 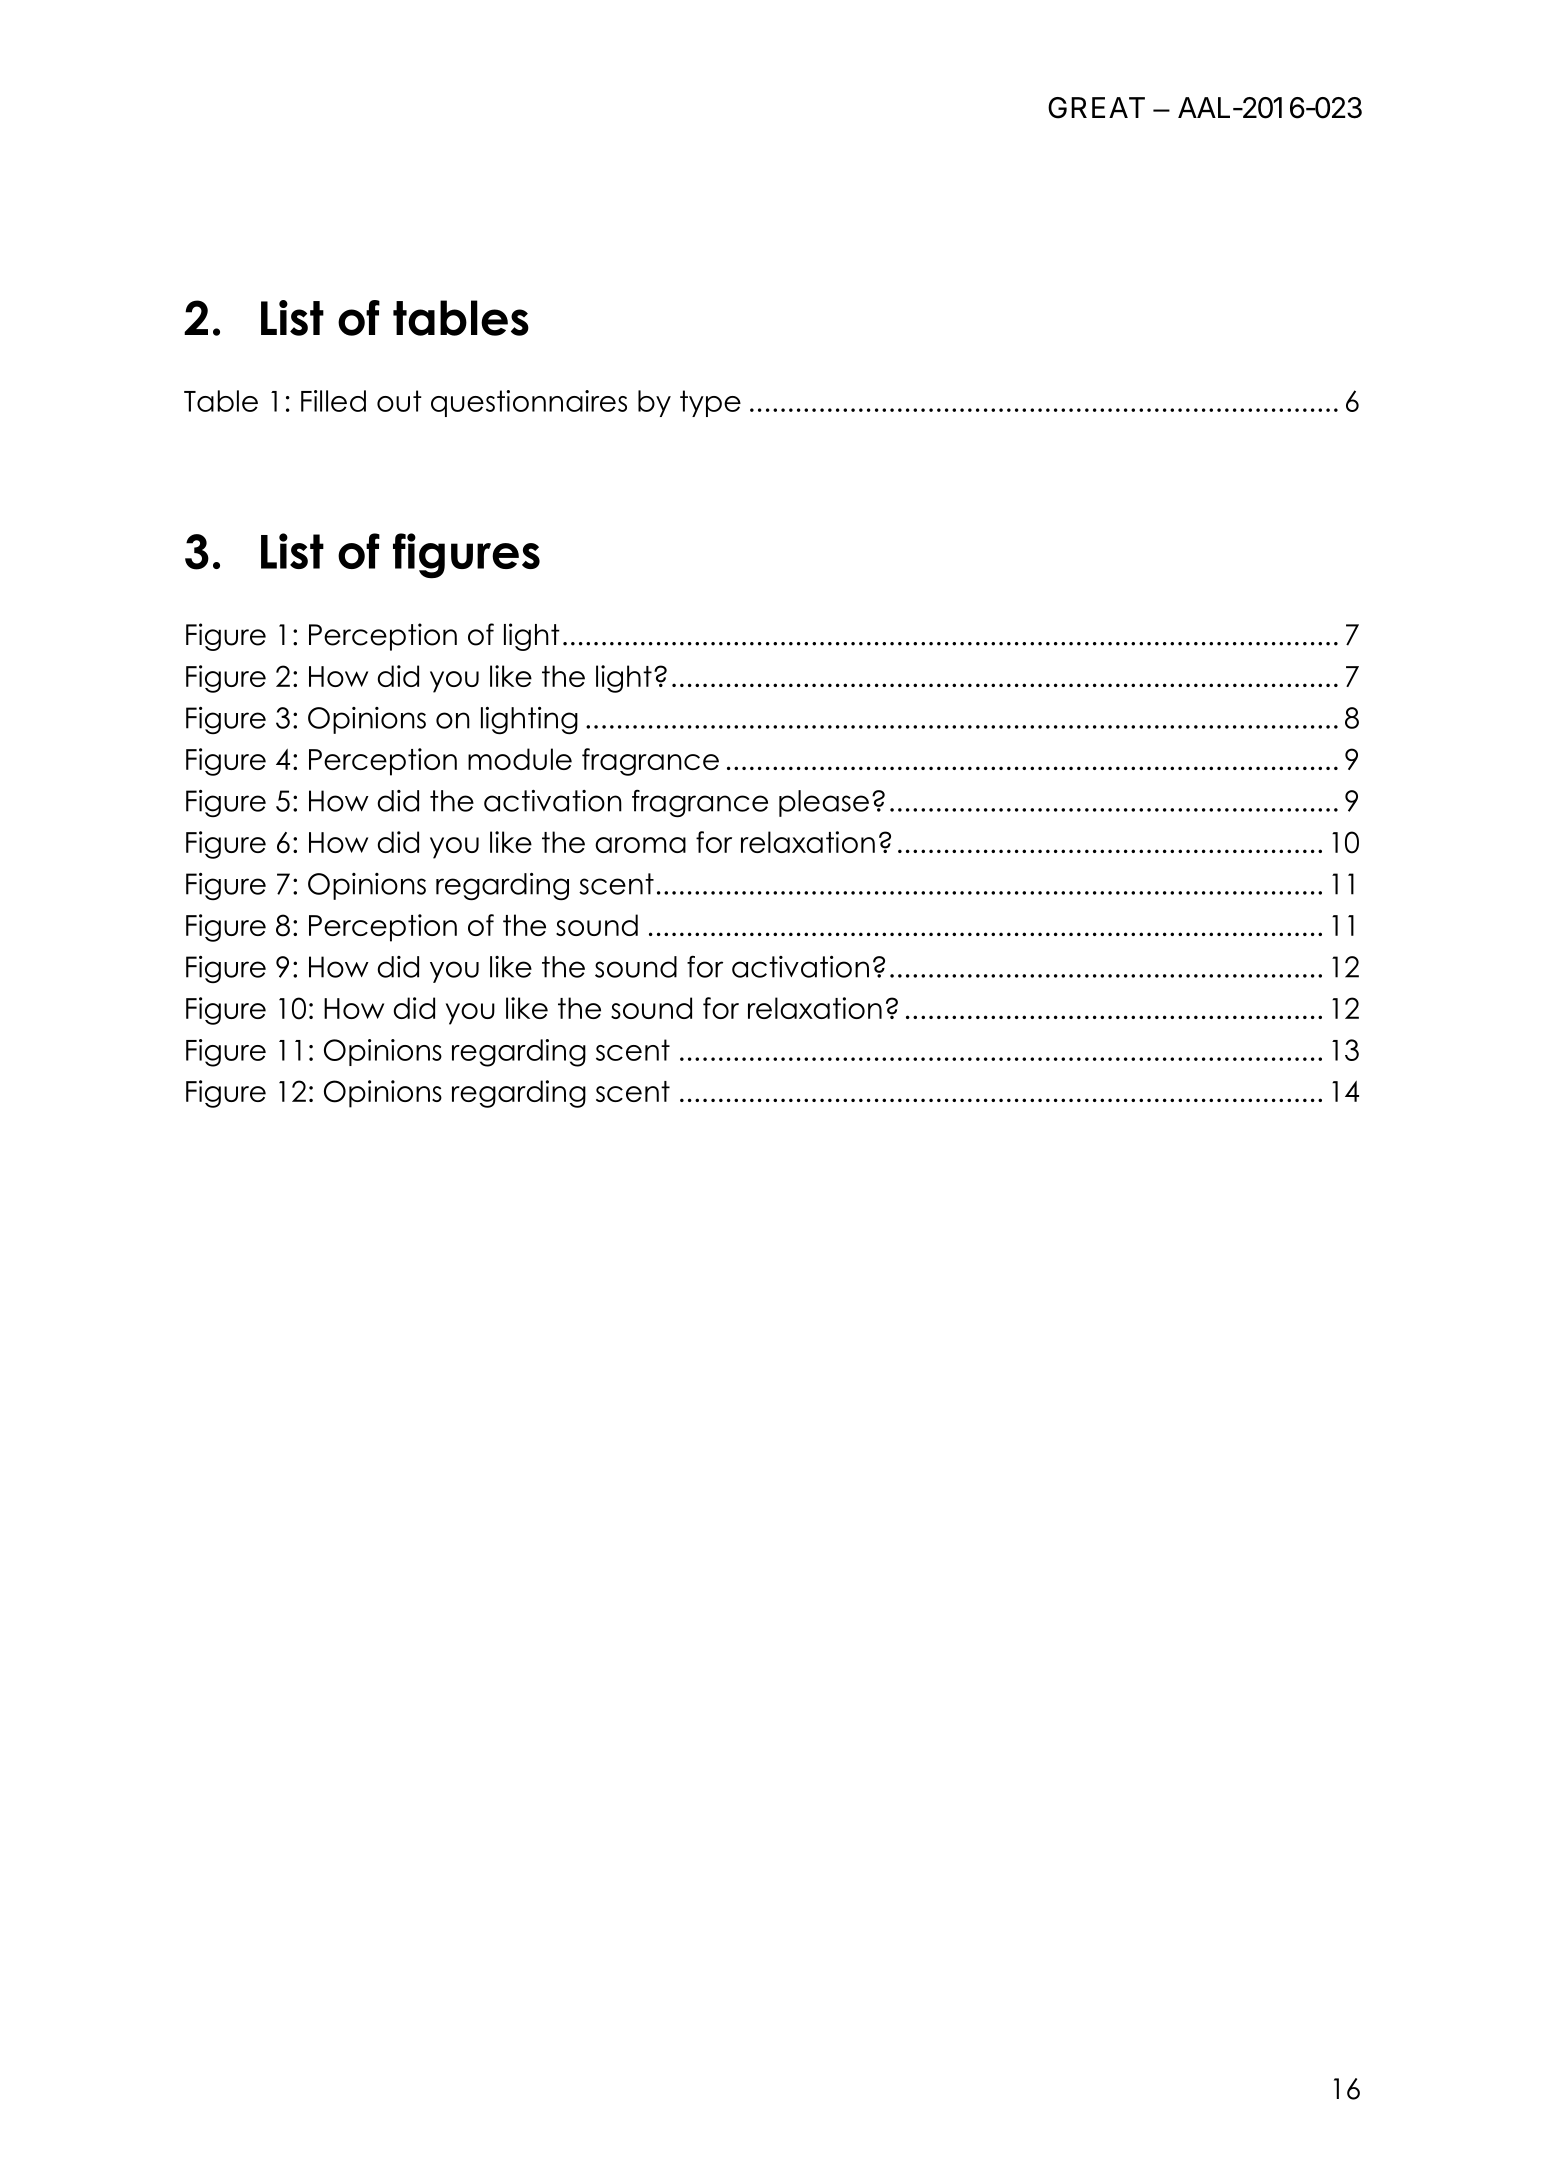 I want to click on GREAT, so click(x=1096, y=108).
